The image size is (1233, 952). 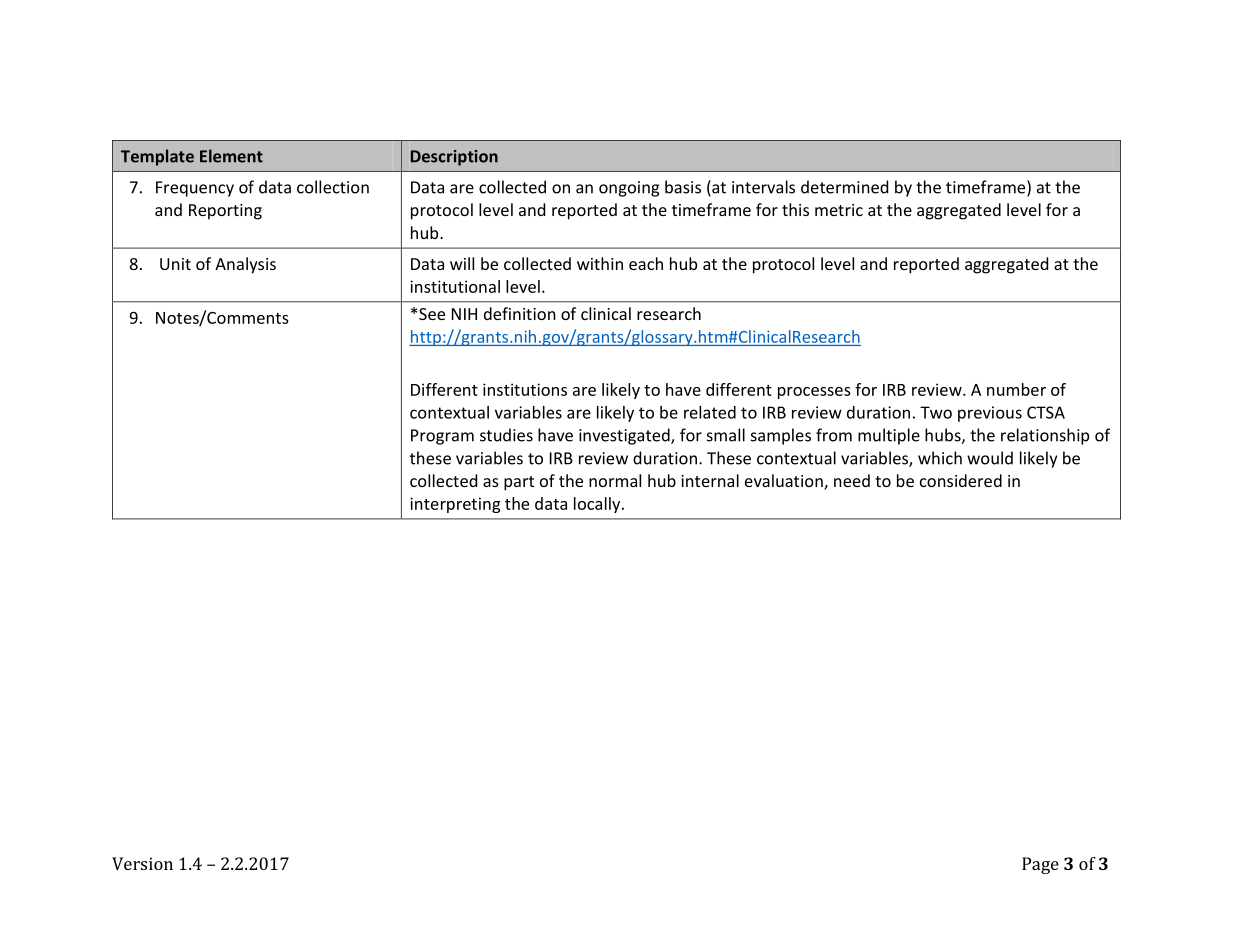 What do you see at coordinates (432, 314) in the screenshot?
I see `See` at bounding box center [432, 314].
